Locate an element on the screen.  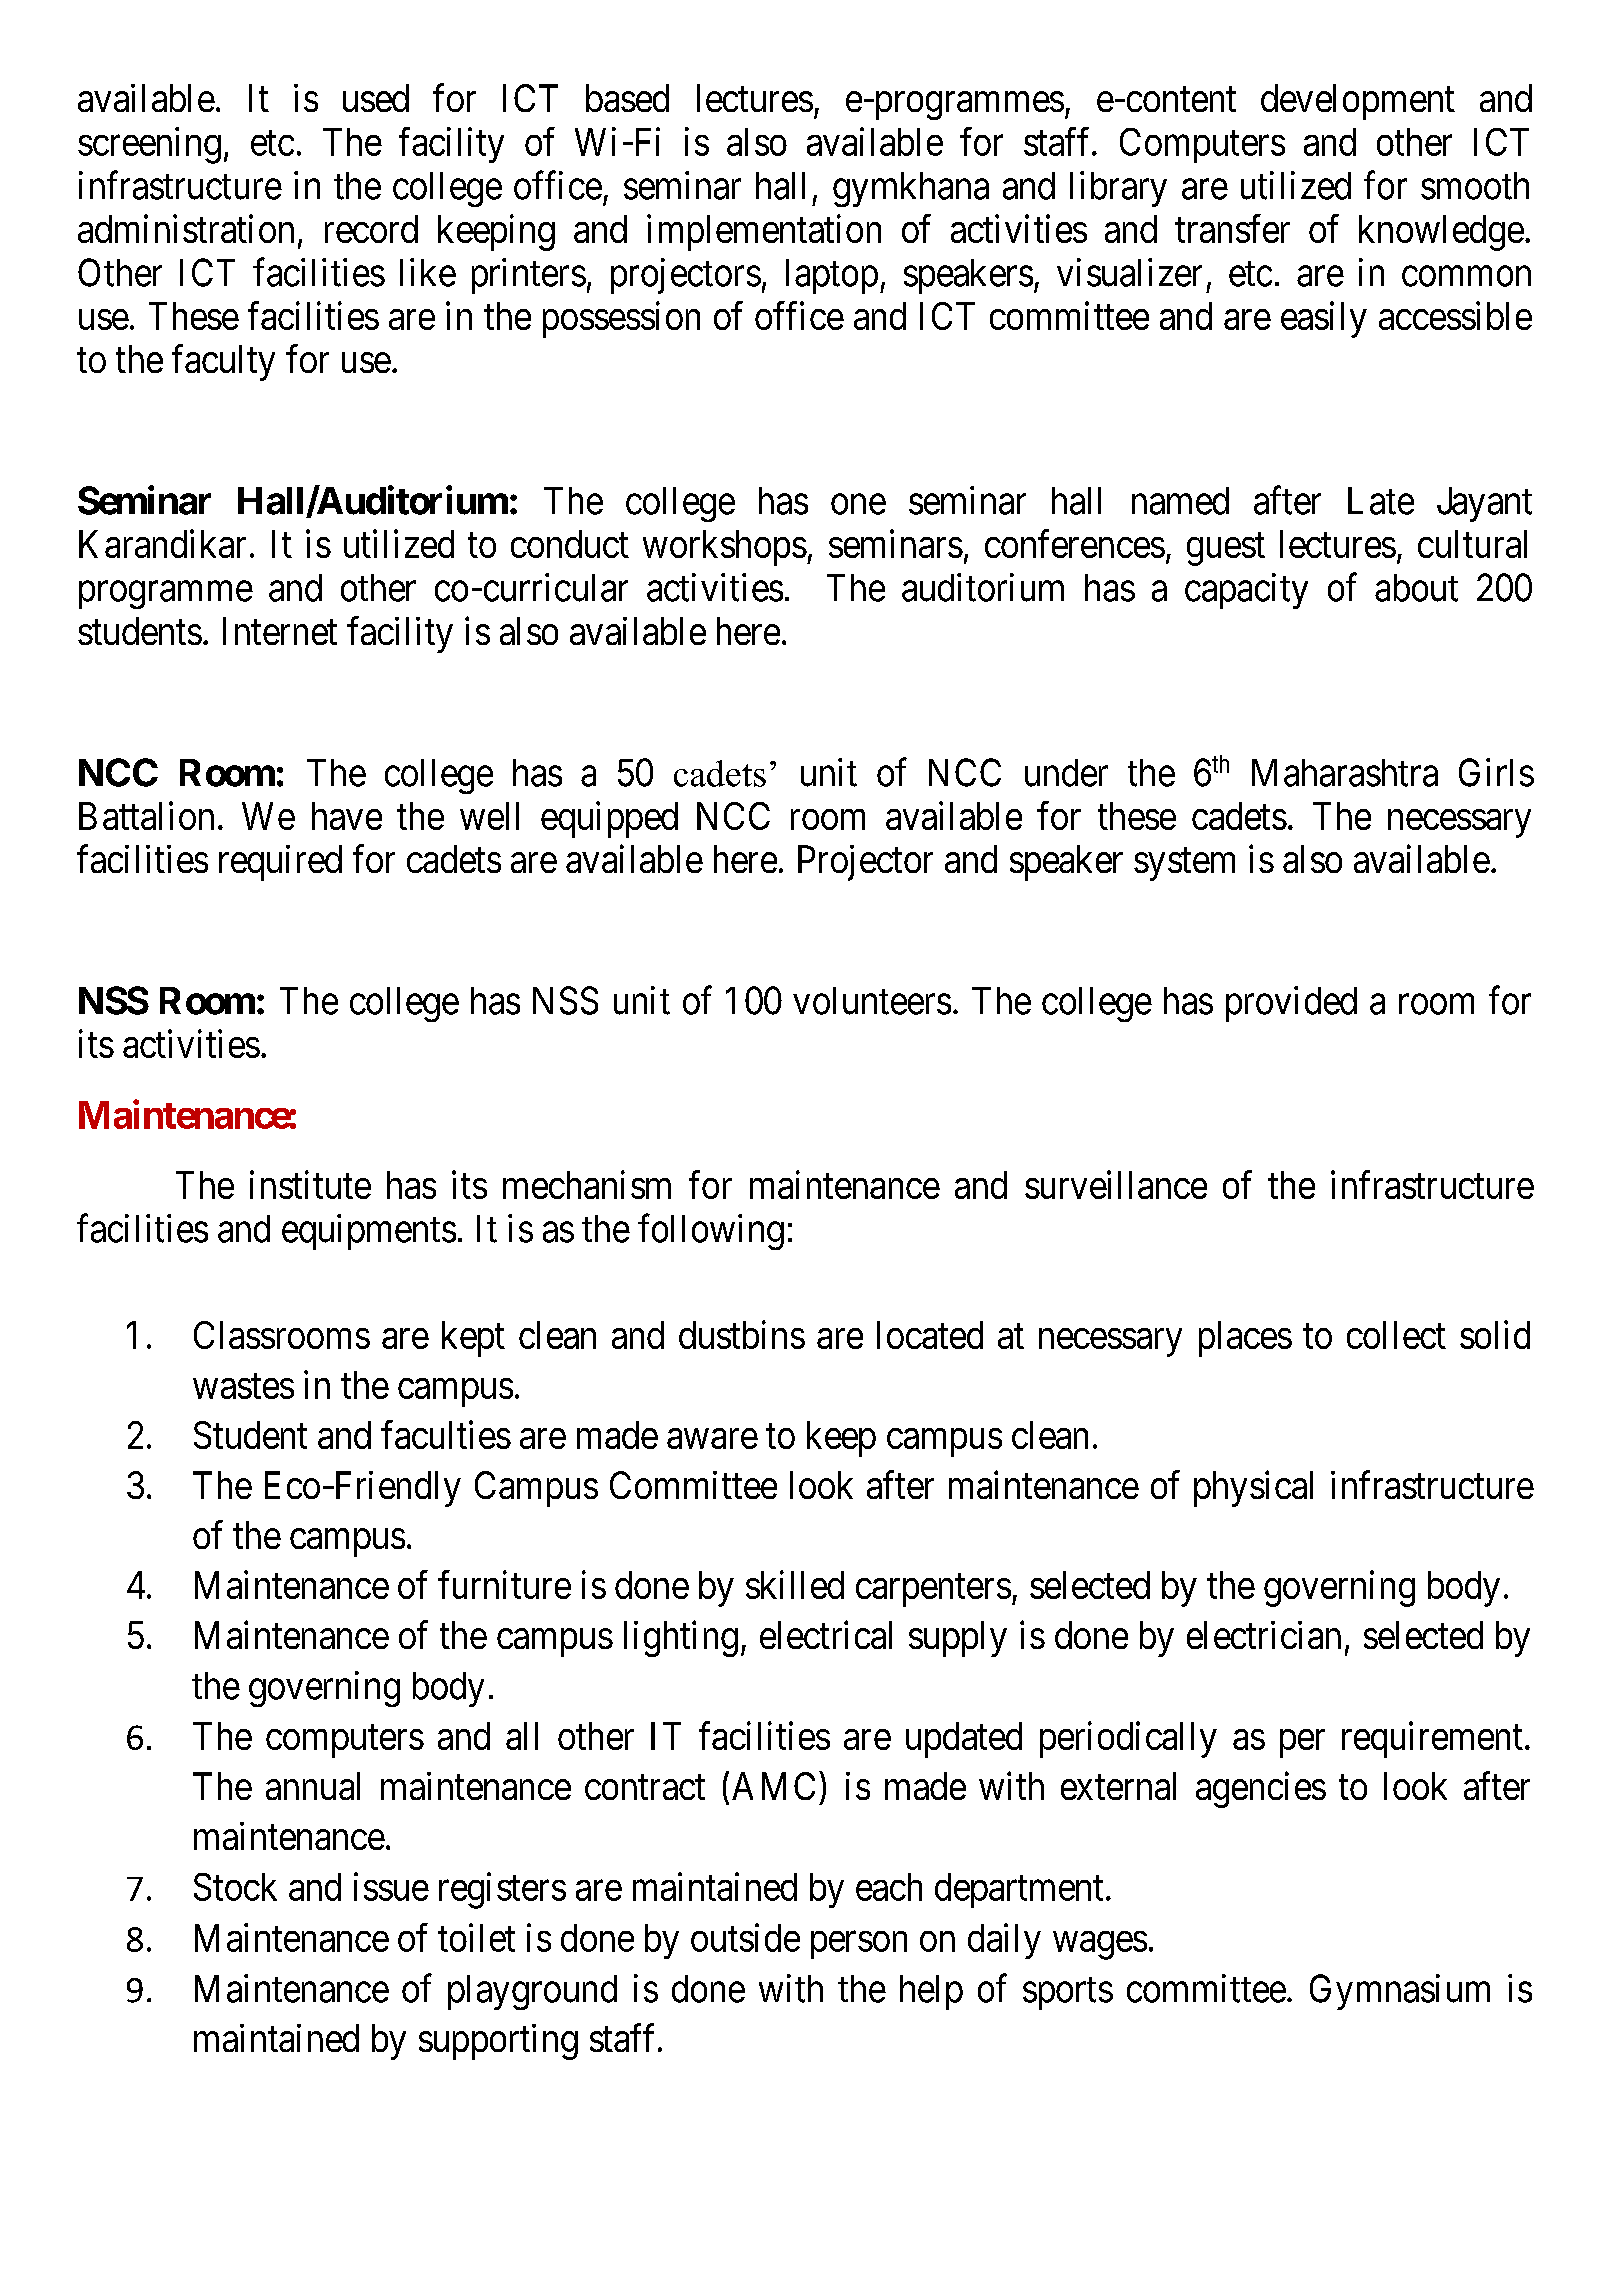
institute is located at coordinates (310, 1184).
